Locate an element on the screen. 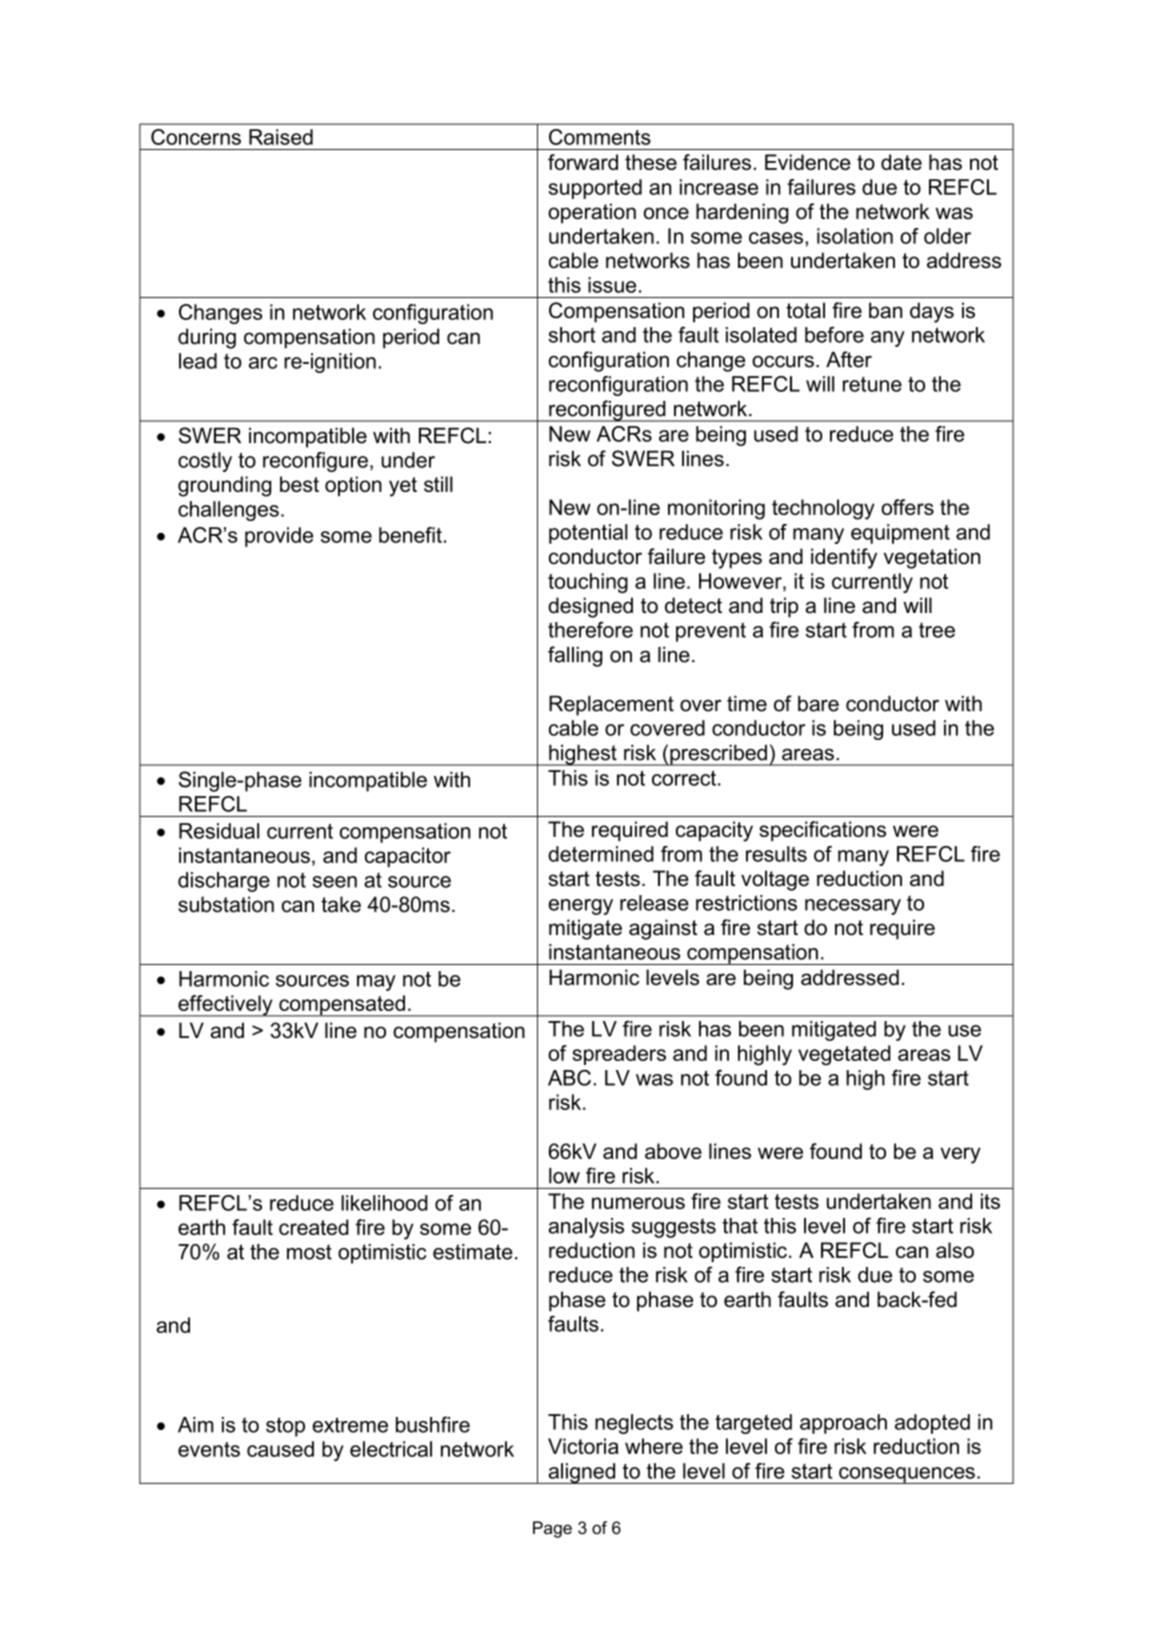  date is located at coordinates (901, 162).
